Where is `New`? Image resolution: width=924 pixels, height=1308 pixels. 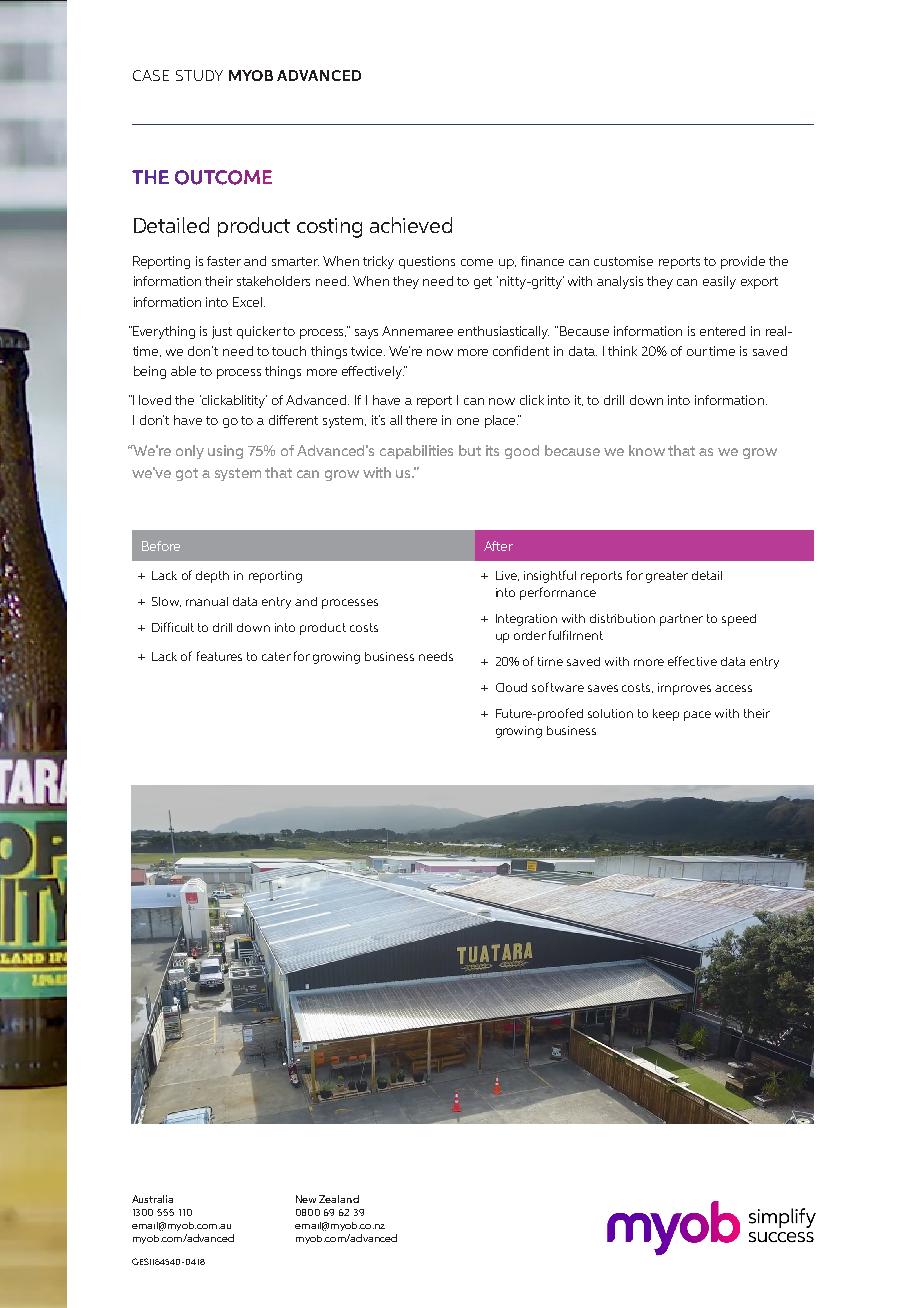
New is located at coordinates (306, 1199).
